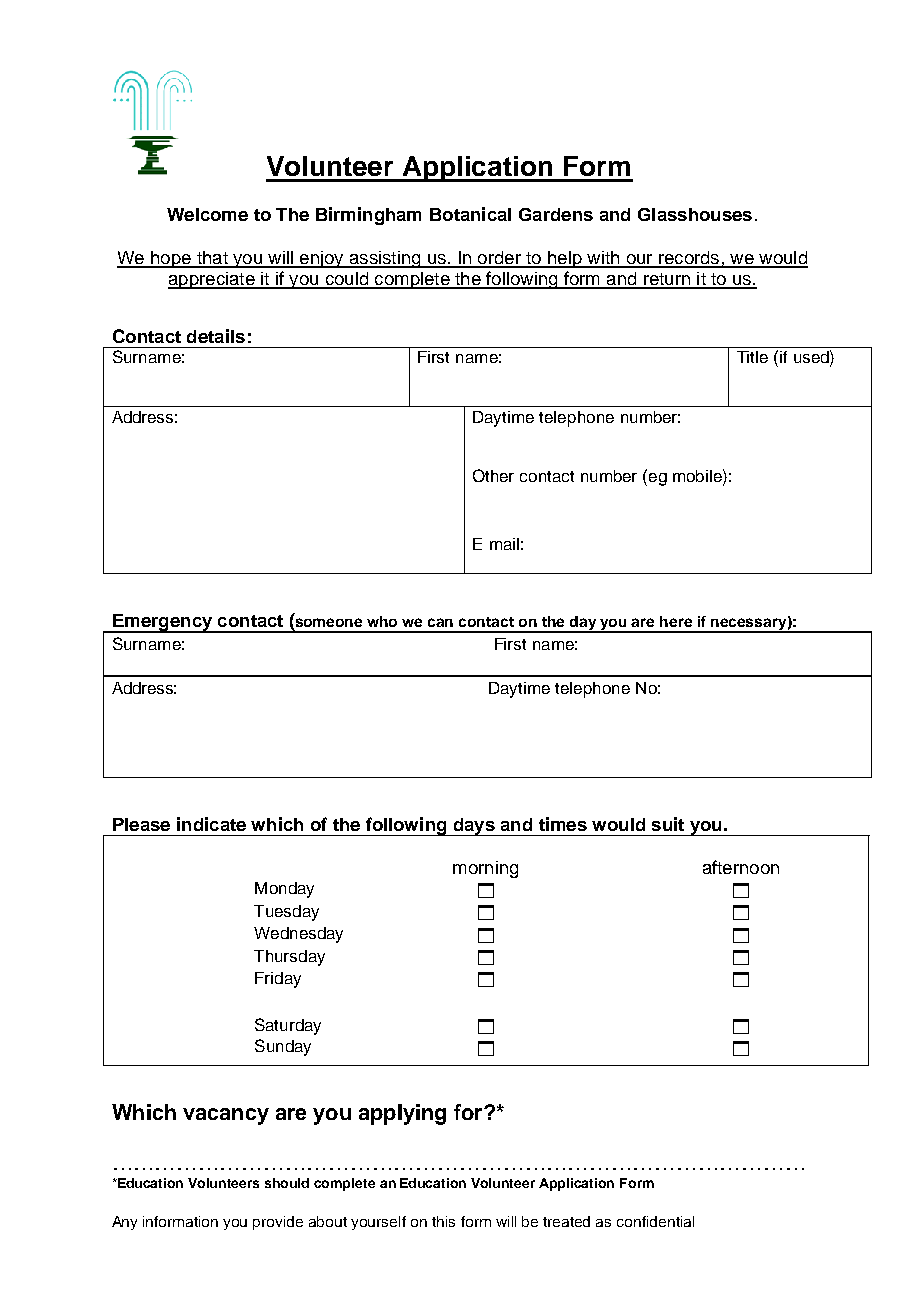  Describe the element at coordinates (278, 980) in the document. I see `Friday` at that location.
